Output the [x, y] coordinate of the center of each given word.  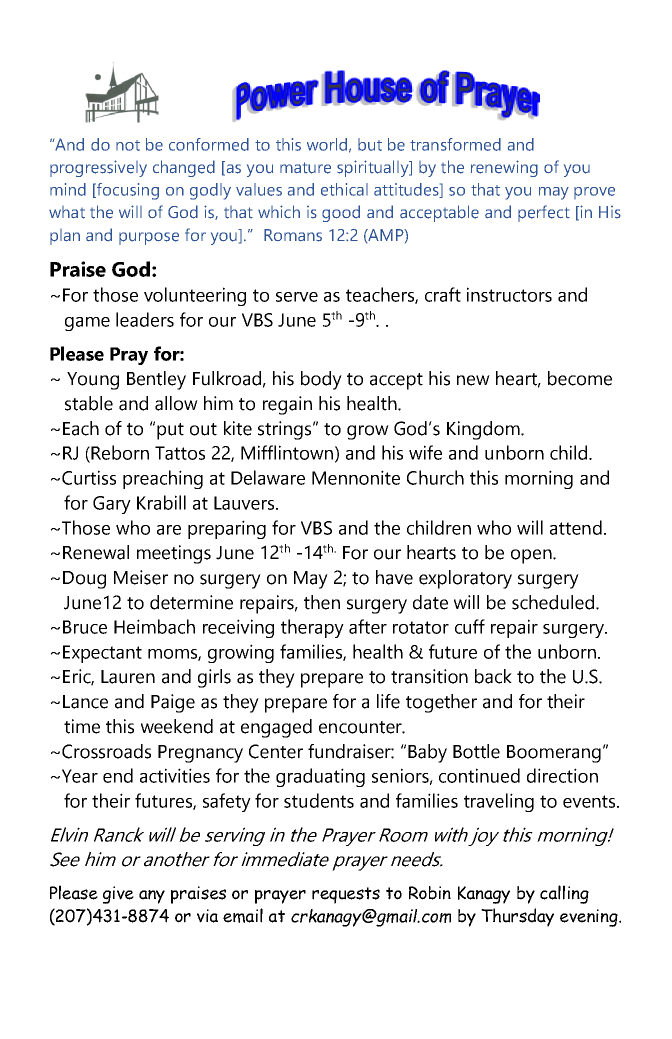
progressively [98, 168]
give [118, 895]
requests [346, 895]
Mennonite [356, 477]
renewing [504, 168]
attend [576, 527]
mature [305, 168]
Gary [112, 505]
